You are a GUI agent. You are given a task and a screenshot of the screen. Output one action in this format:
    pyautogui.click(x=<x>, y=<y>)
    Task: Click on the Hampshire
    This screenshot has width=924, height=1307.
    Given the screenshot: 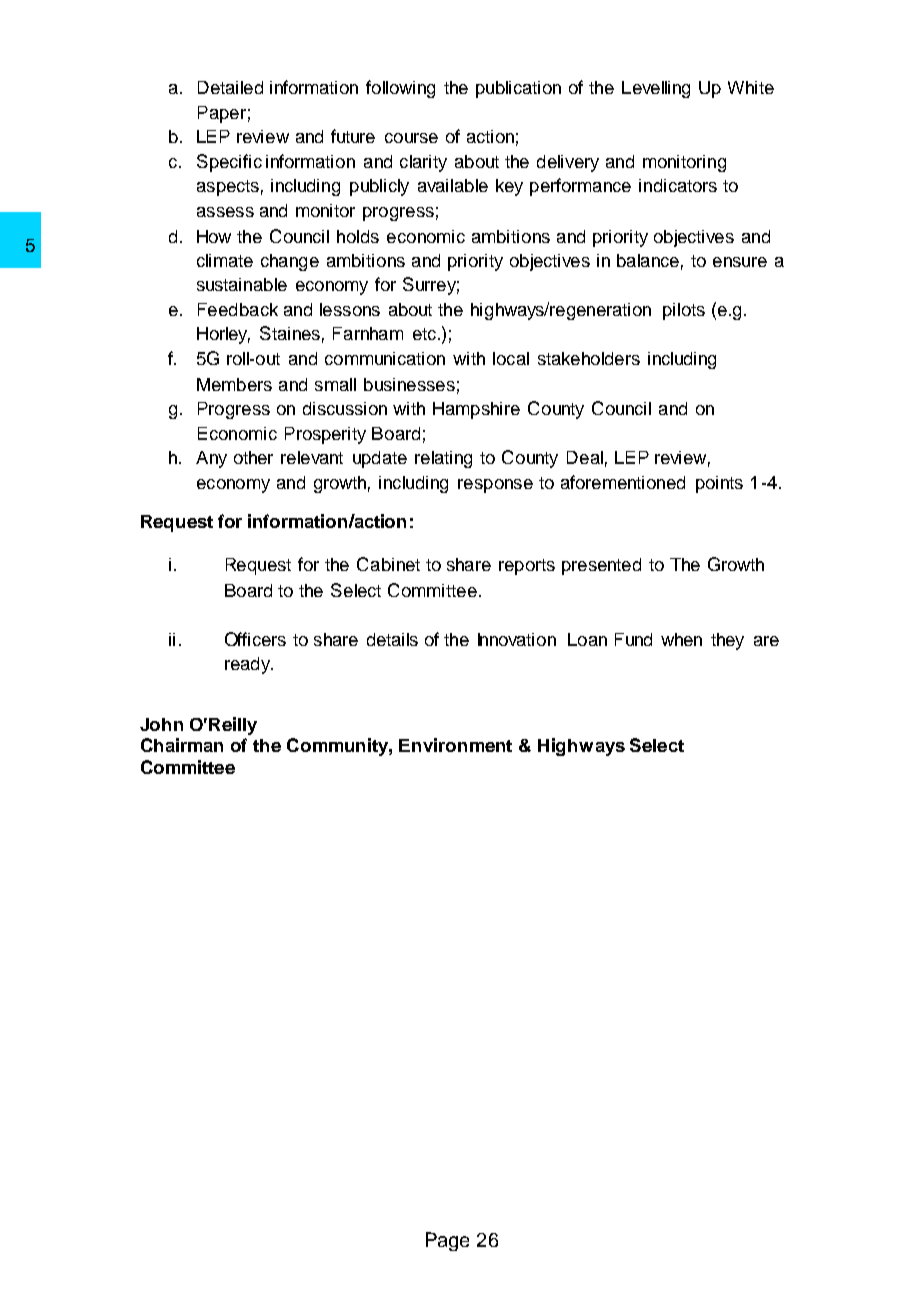 What is the action you would take?
    pyautogui.click(x=476, y=410)
